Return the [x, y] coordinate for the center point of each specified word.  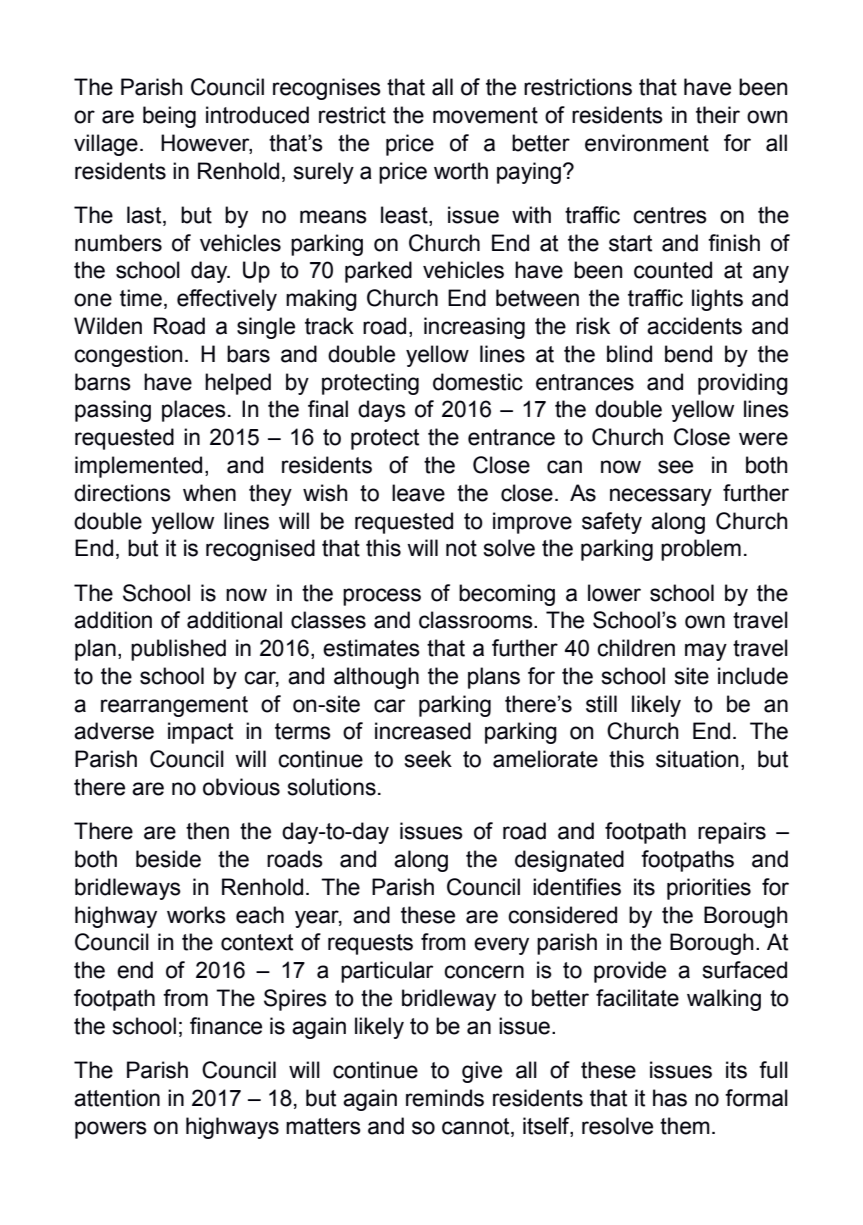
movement [485, 115]
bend [688, 354]
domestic [478, 382]
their [718, 115]
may [706, 652]
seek [428, 759]
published [178, 650]
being [169, 117]
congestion [128, 356]
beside [168, 859]
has [670, 1098]
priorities [709, 889]
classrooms [477, 620]
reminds [445, 1098]
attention [117, 1098]
